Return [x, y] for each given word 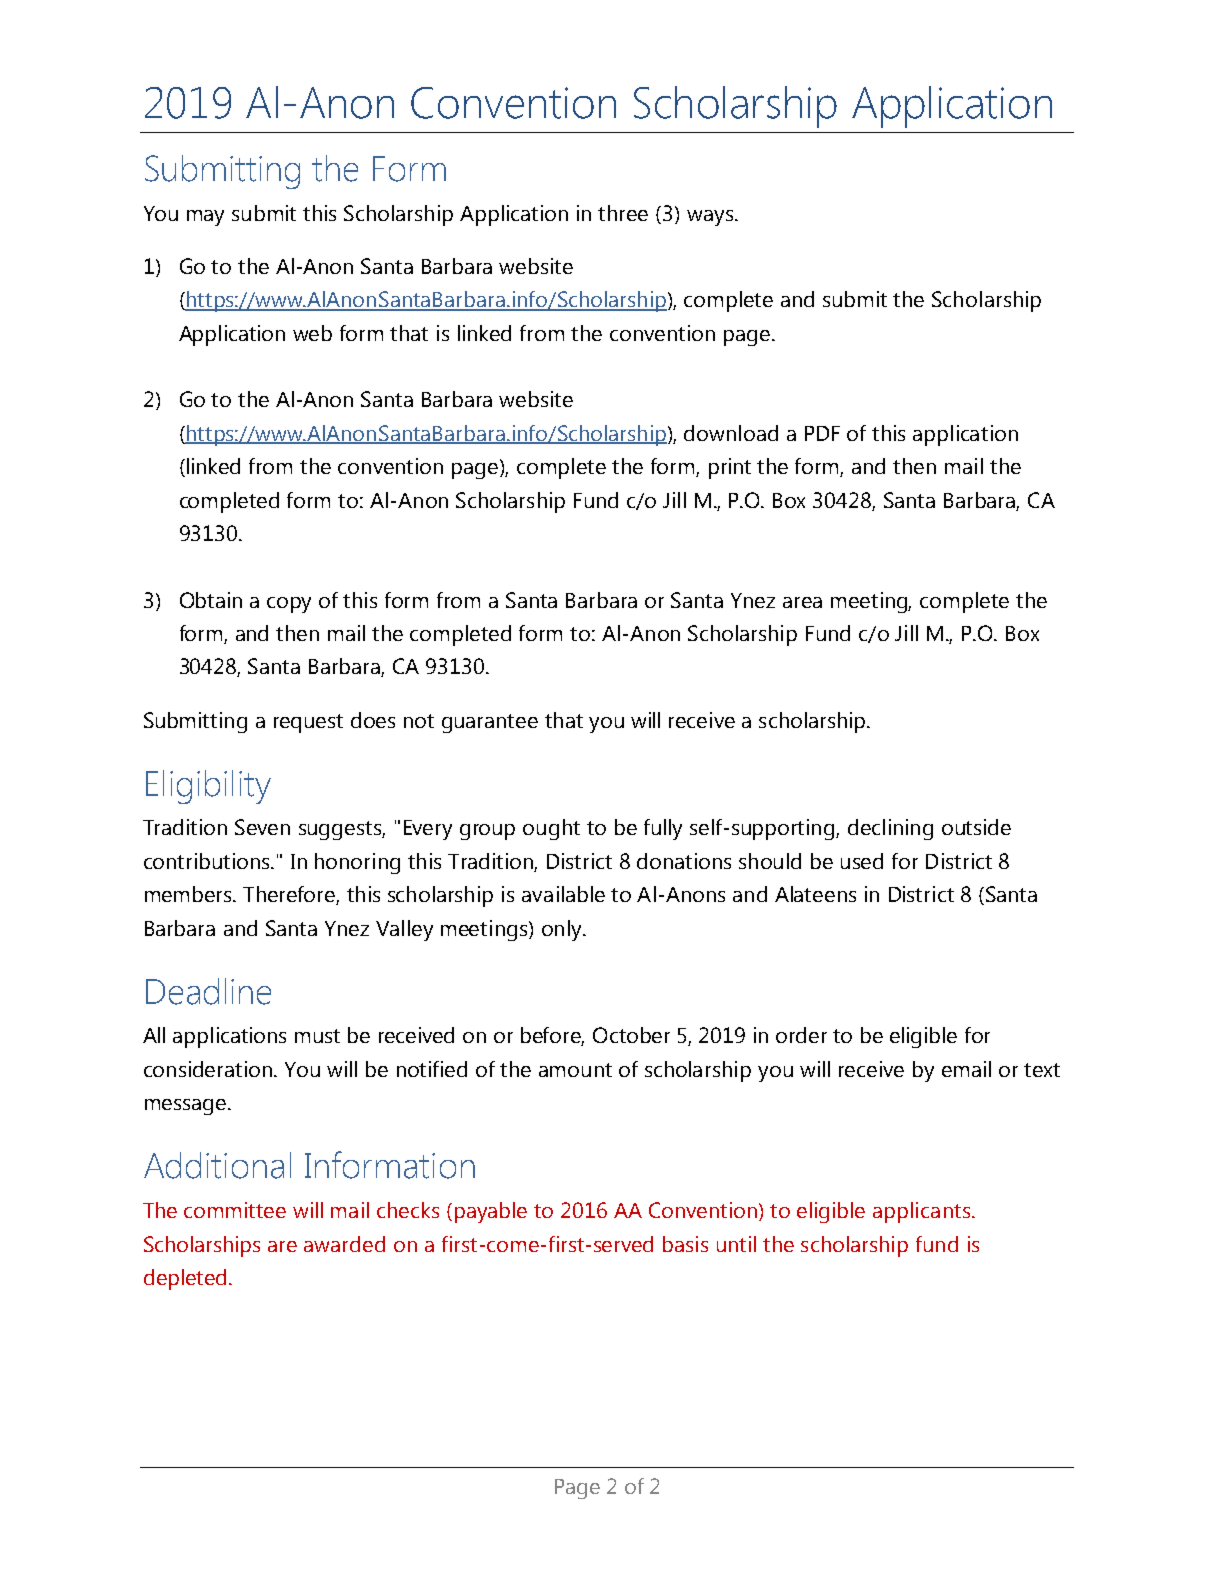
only [563, 930]
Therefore [290, 895]
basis [685, 1244]
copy [289, 605]
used [862, 861]
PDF [822, 433]
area [802, 602]
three [623, 213]
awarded [344, 1244]
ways [711, 218]
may [205, 218]
